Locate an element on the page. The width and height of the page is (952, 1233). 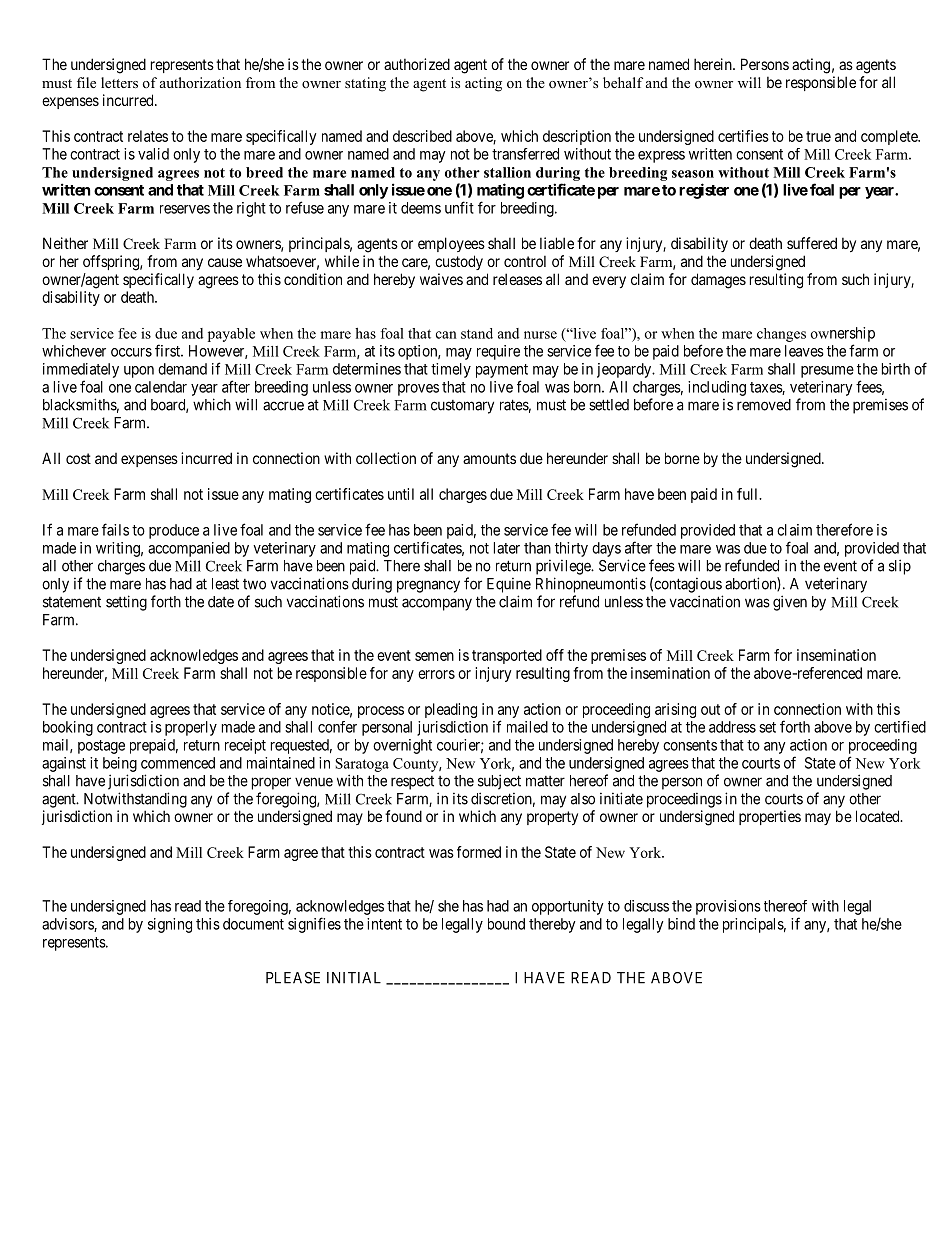
removed is located at coordinates (764, 405).
